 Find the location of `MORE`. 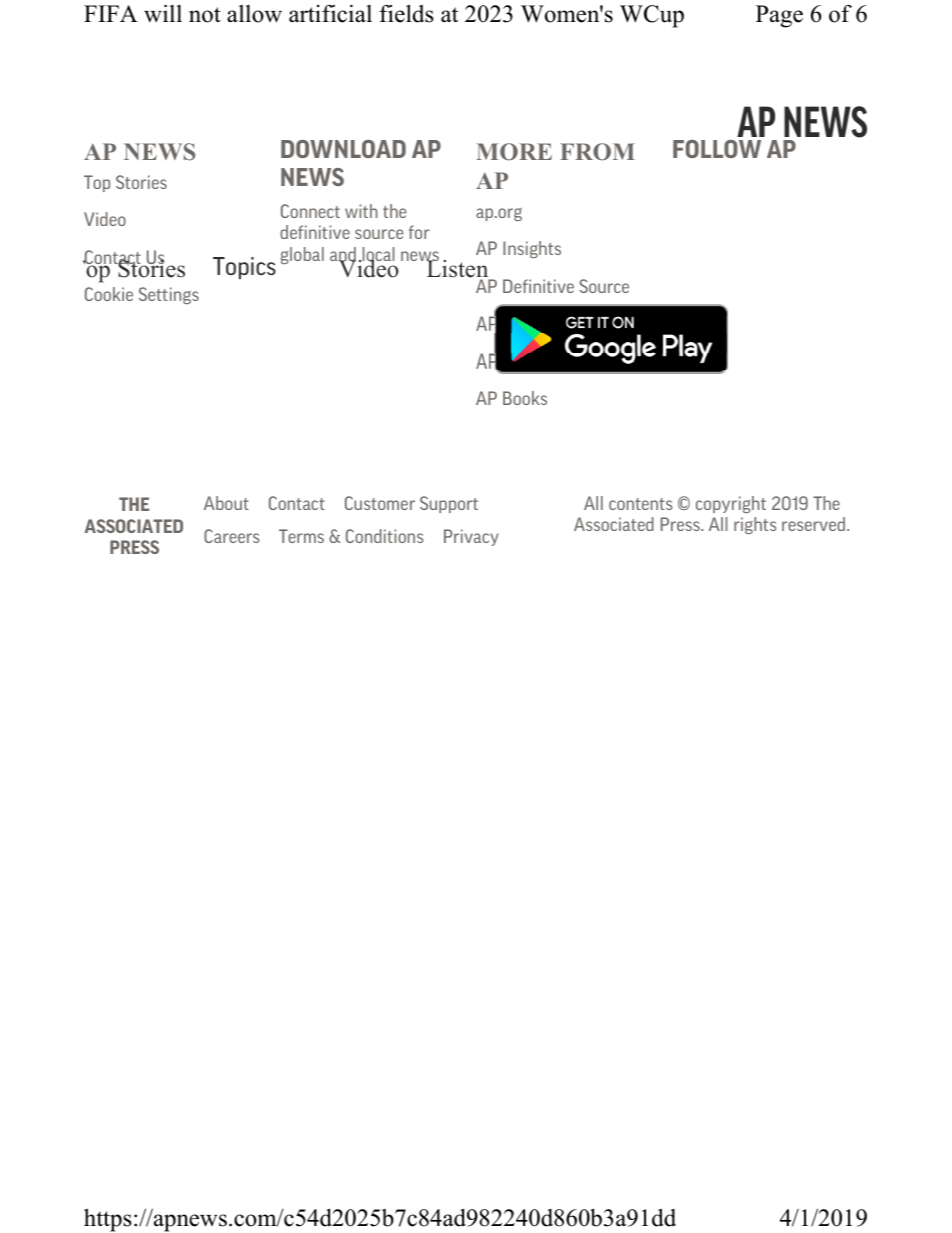

MORE is located at coordinates (514, 152).
